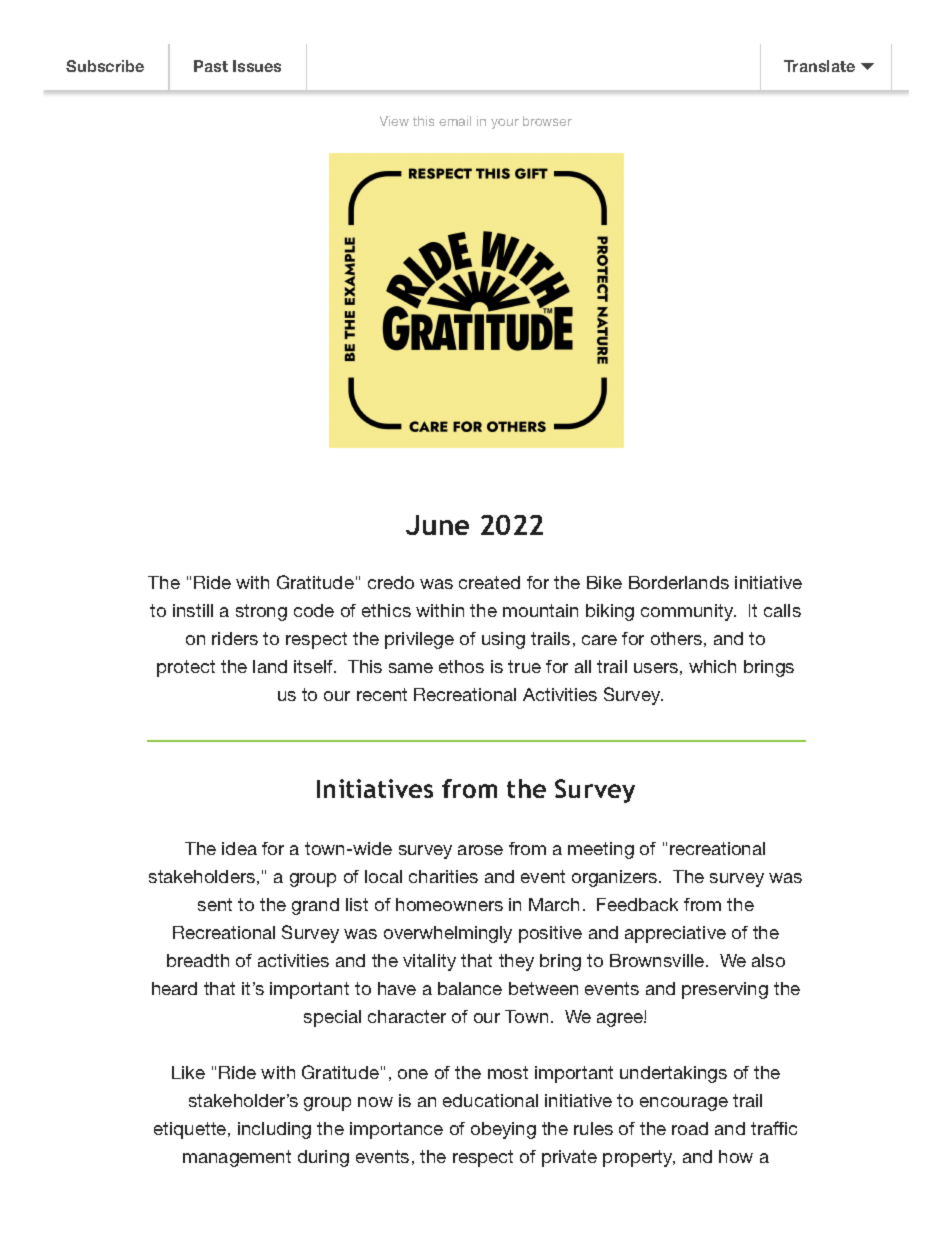 The image size is (952, 1233). Describe the element at coordinates (736, 1156) in the screenshot. I see `how` at that location.
